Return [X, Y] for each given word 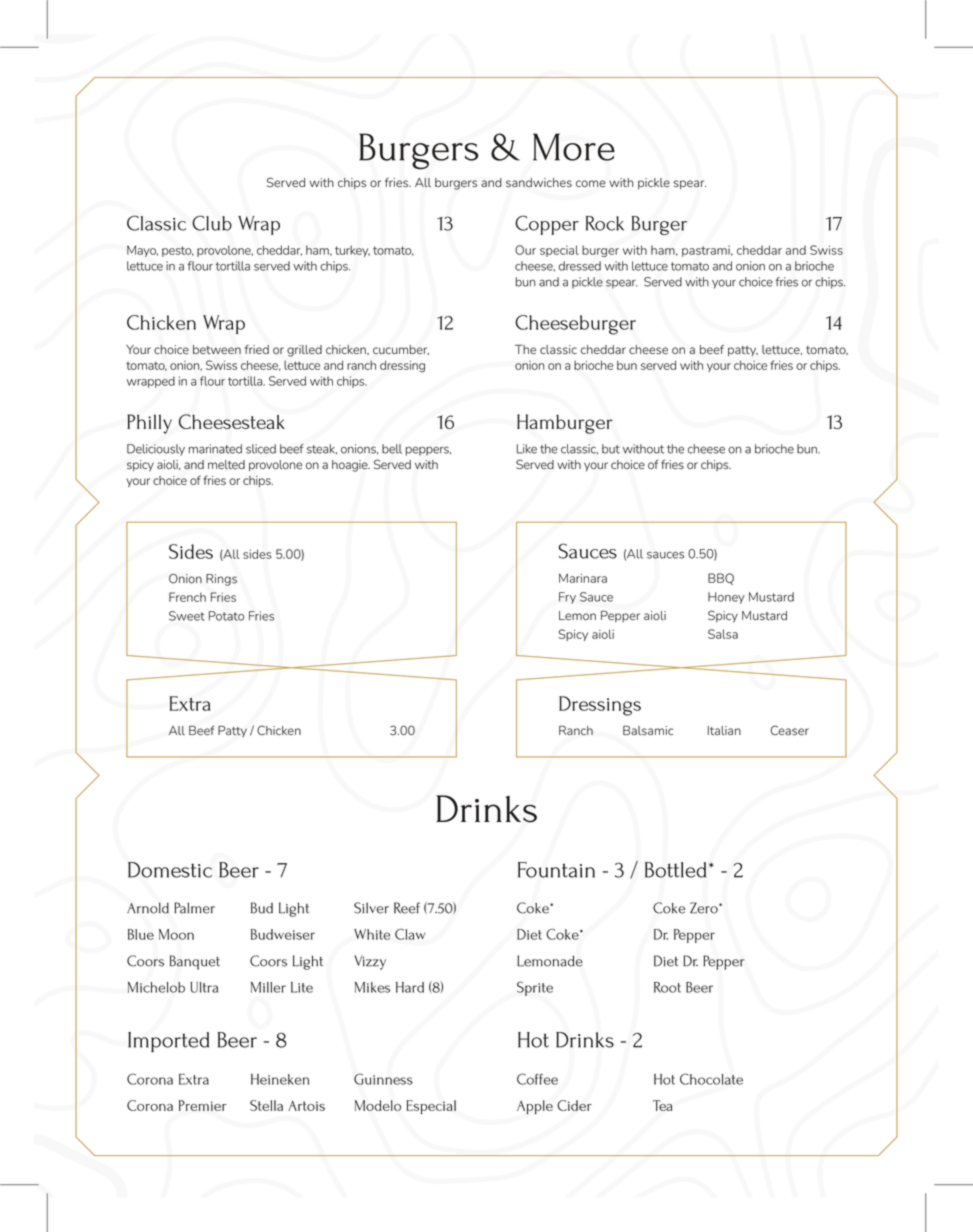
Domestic [170, 870]
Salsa [723, 634]
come [591, 184]
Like [527, 449]
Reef [407, 908]
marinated [215, 449]
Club [212, 223]
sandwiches [539, 183]
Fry [567, 598]
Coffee [537, 1079]
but [611, 449]
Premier [202, 1105]
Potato [226, 616]
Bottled [675, 870]
